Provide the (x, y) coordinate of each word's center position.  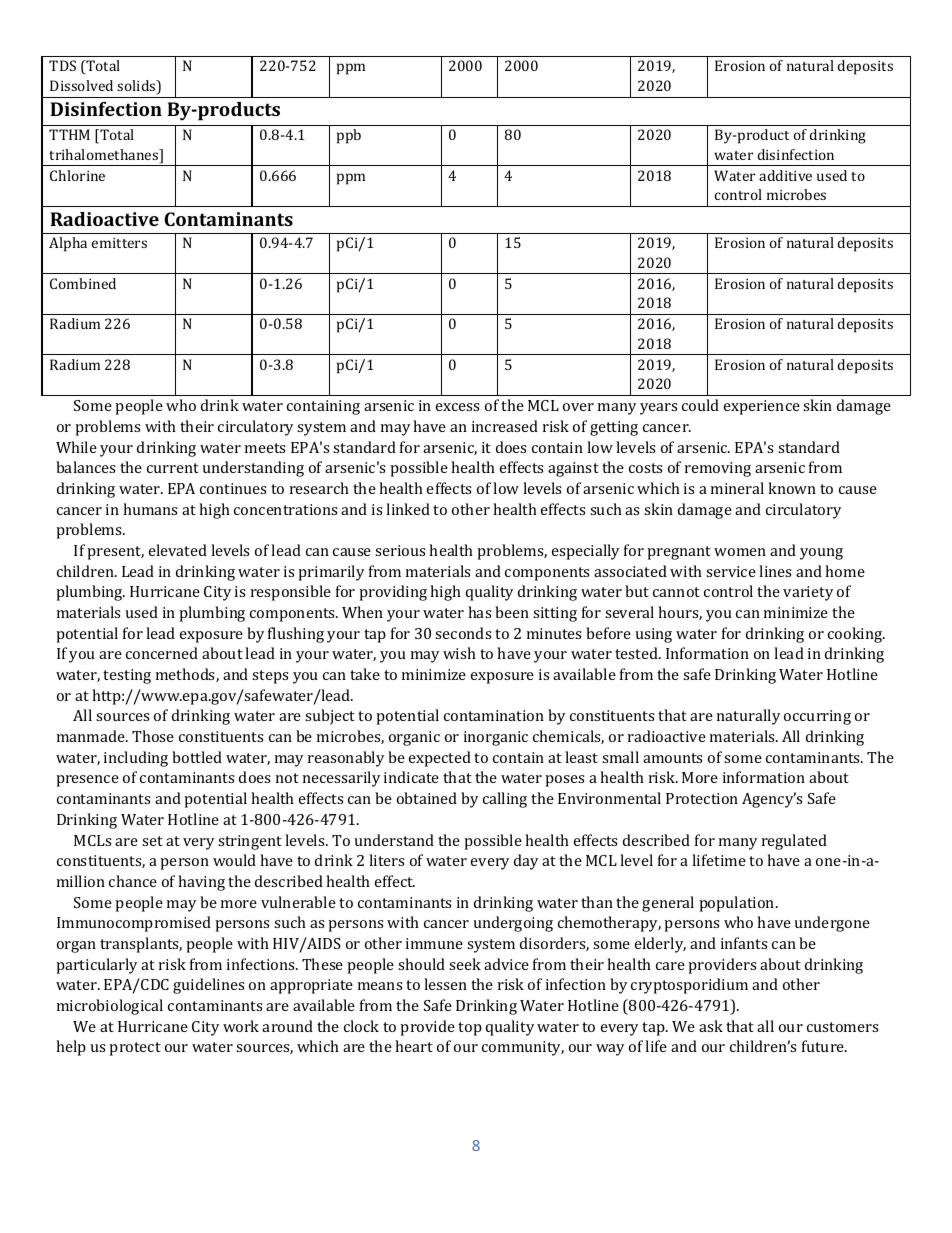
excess (457, 407)
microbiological (110, 1007)
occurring (817, 717)
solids (137, 87)
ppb (349, 136)
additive (785, 175)
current (173, 468)
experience (762, 407)
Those (153, 736)
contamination (494, 715)
